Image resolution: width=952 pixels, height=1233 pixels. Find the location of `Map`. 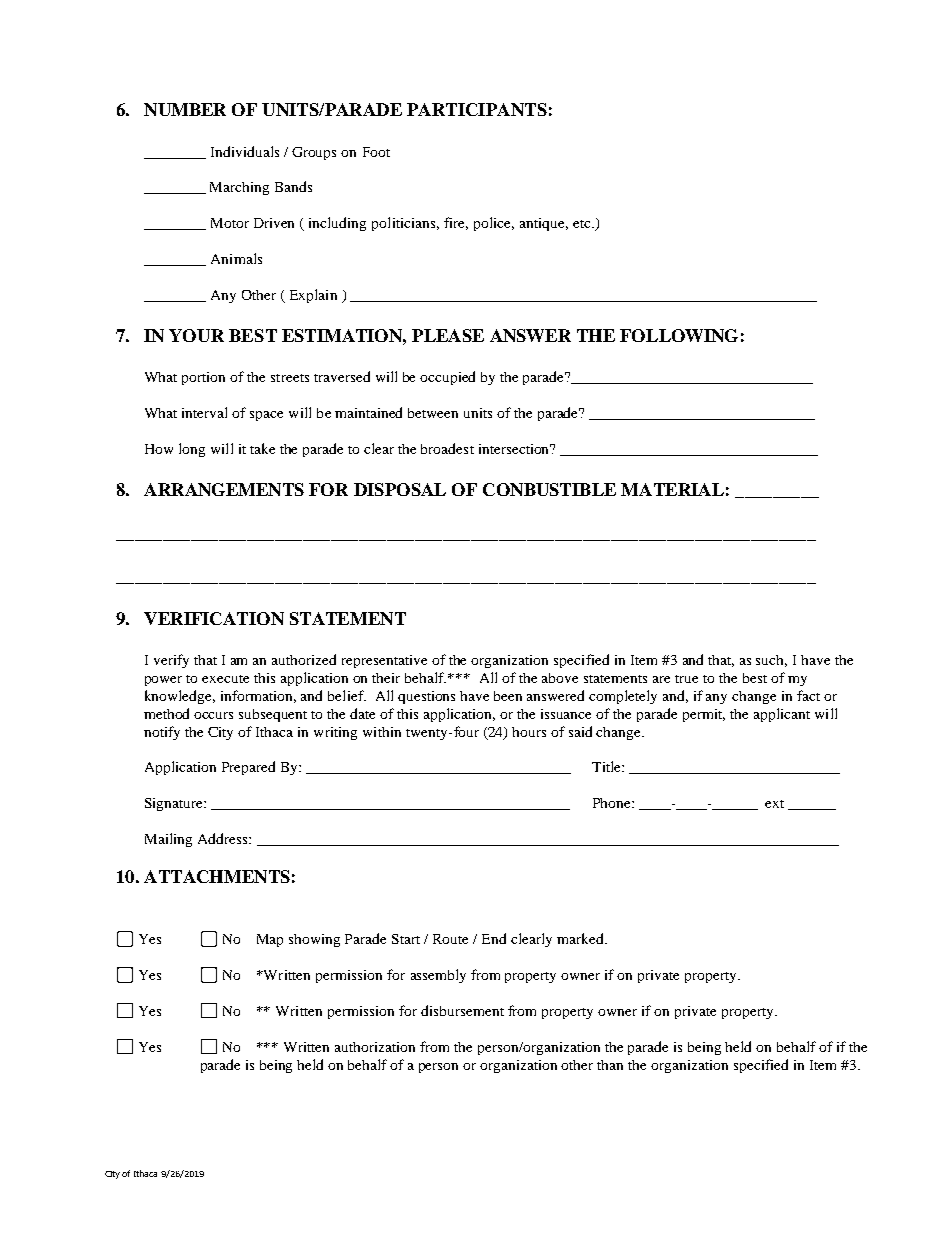

Map is located at coordinates (270, 940).
